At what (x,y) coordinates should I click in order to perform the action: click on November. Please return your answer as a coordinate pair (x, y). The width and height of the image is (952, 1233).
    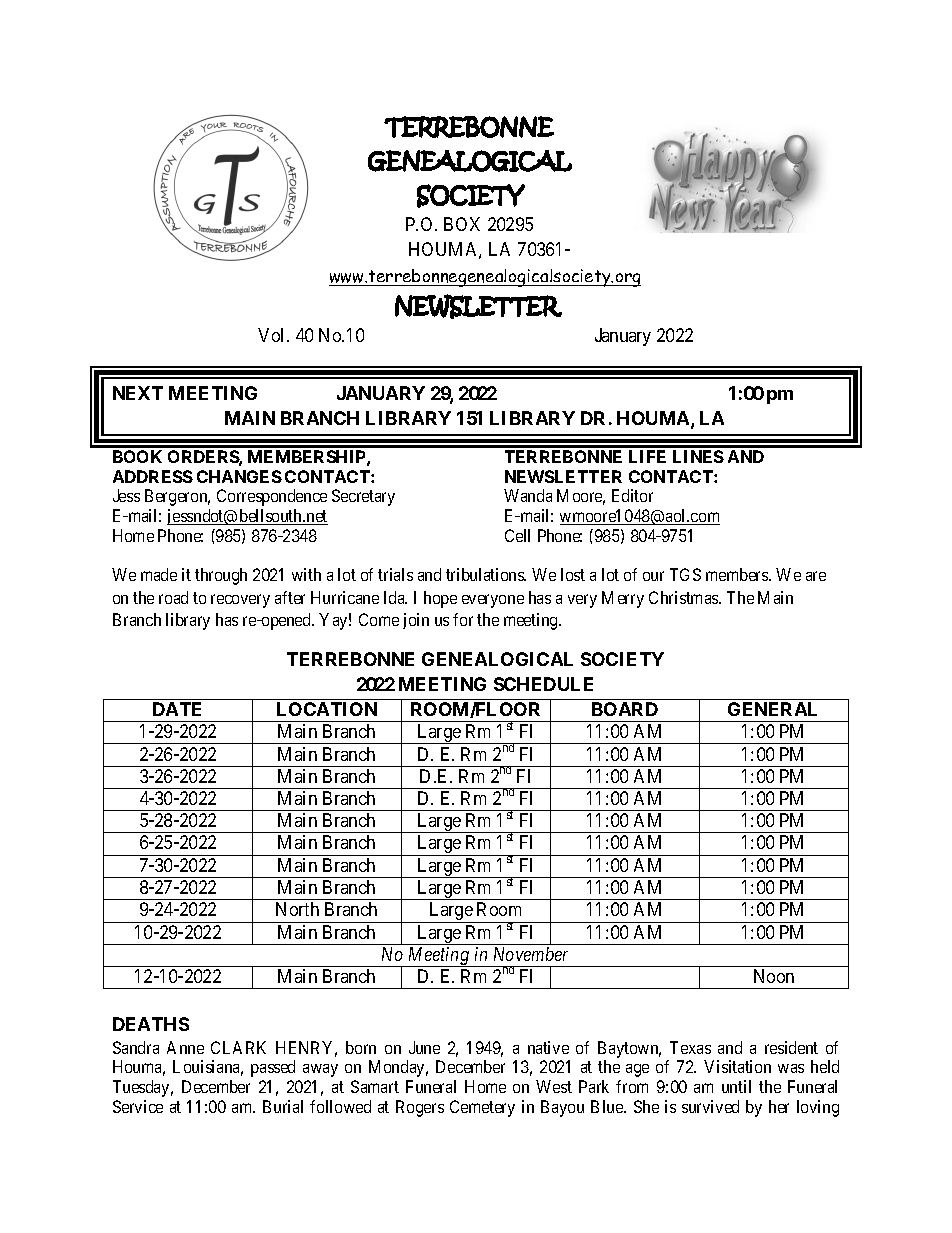
    Looking at the image, I should click on (531, 954).
